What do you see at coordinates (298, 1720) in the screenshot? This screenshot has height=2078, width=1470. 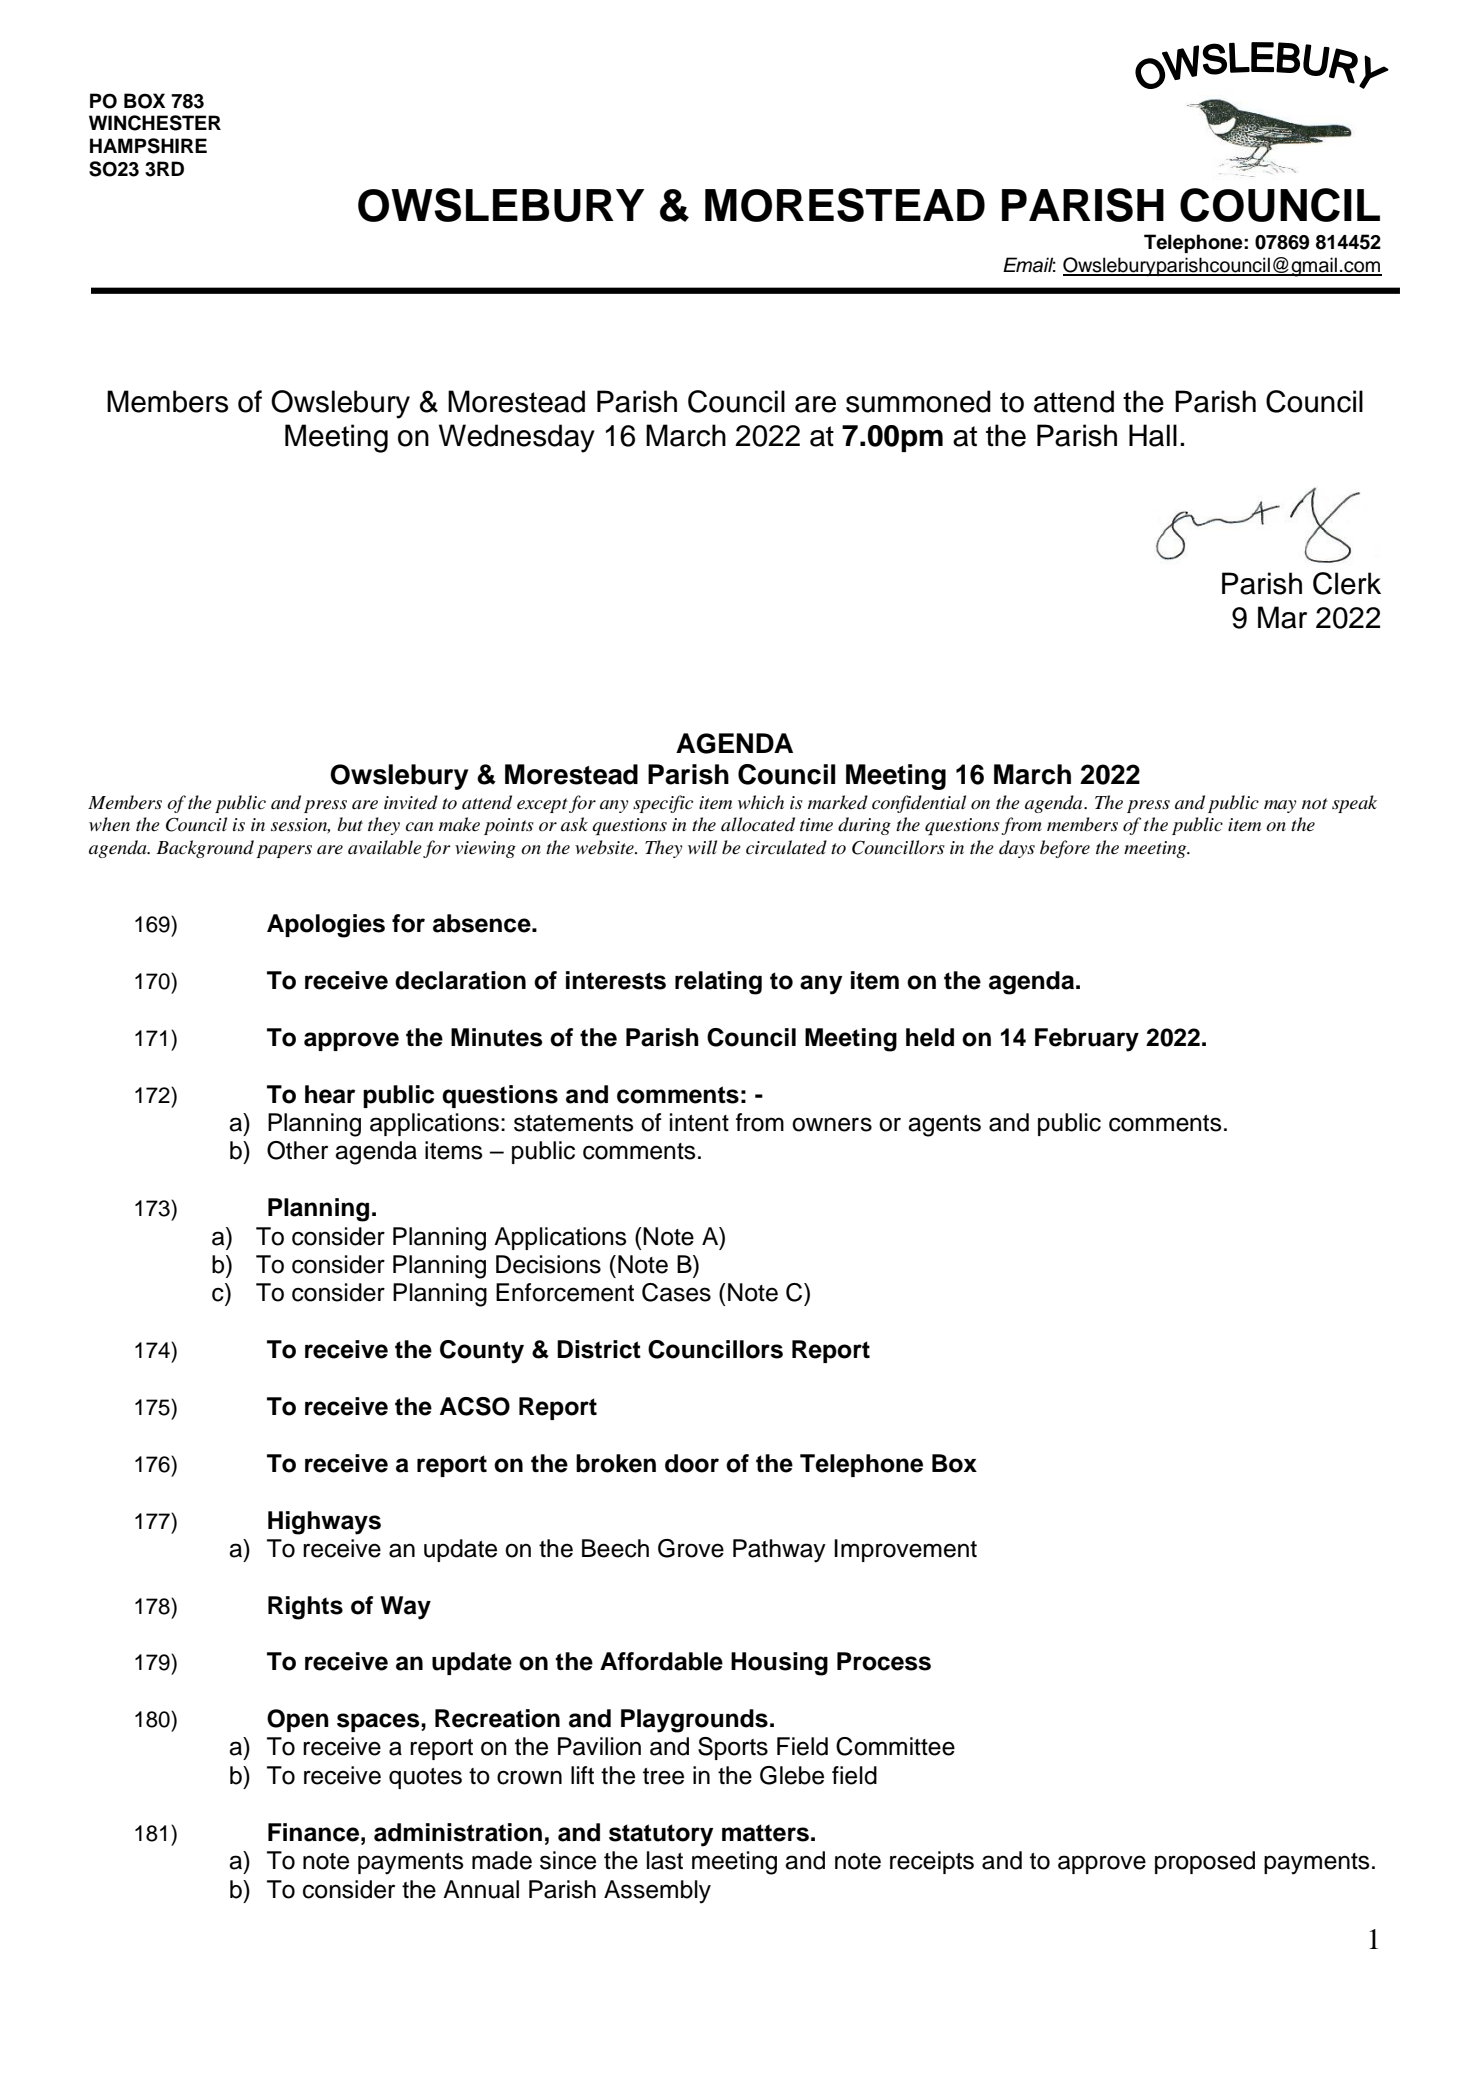 I see `Open` at bounding box center [298, 1720].
